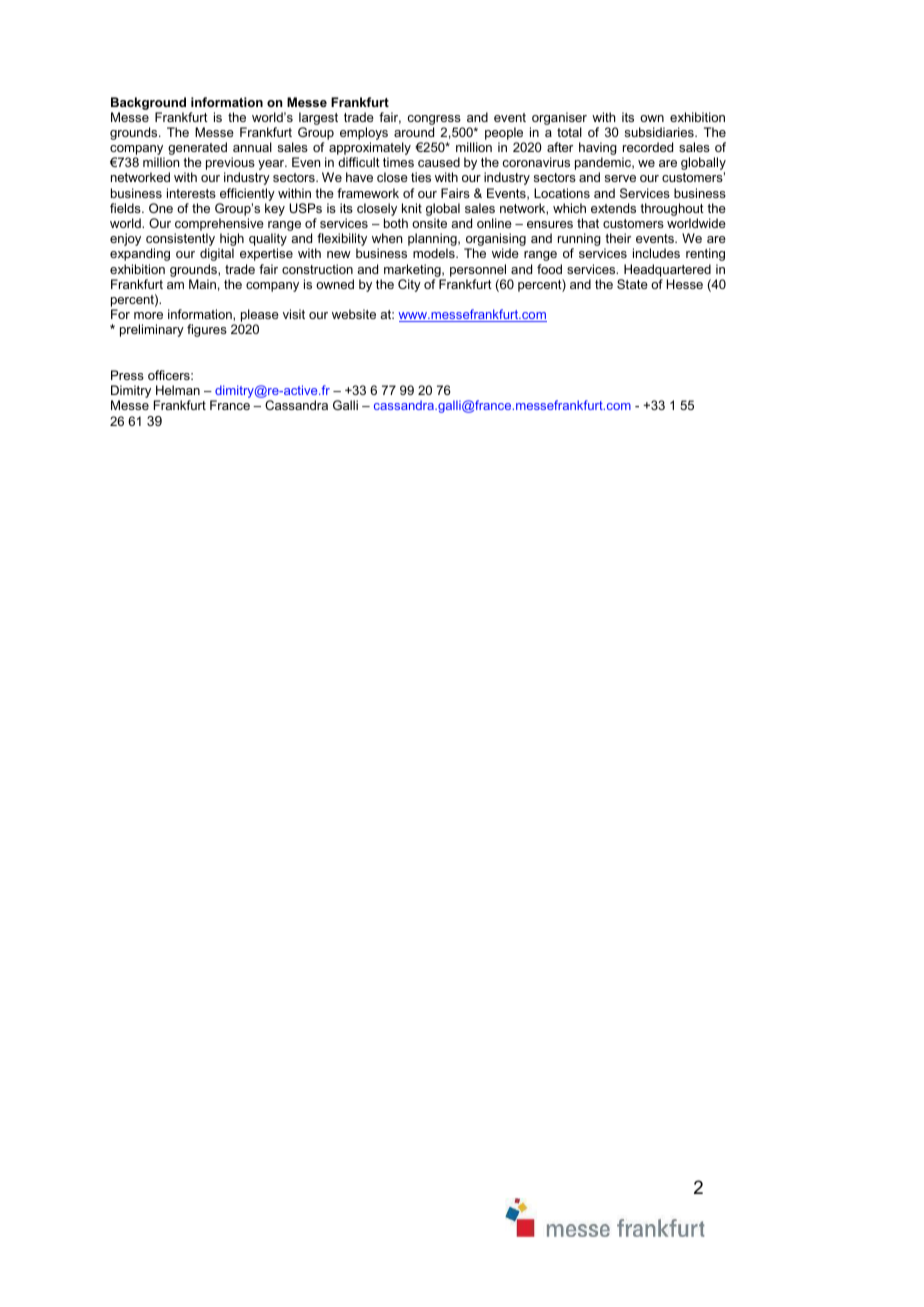  I want to click on Background, so click(148, 103).
